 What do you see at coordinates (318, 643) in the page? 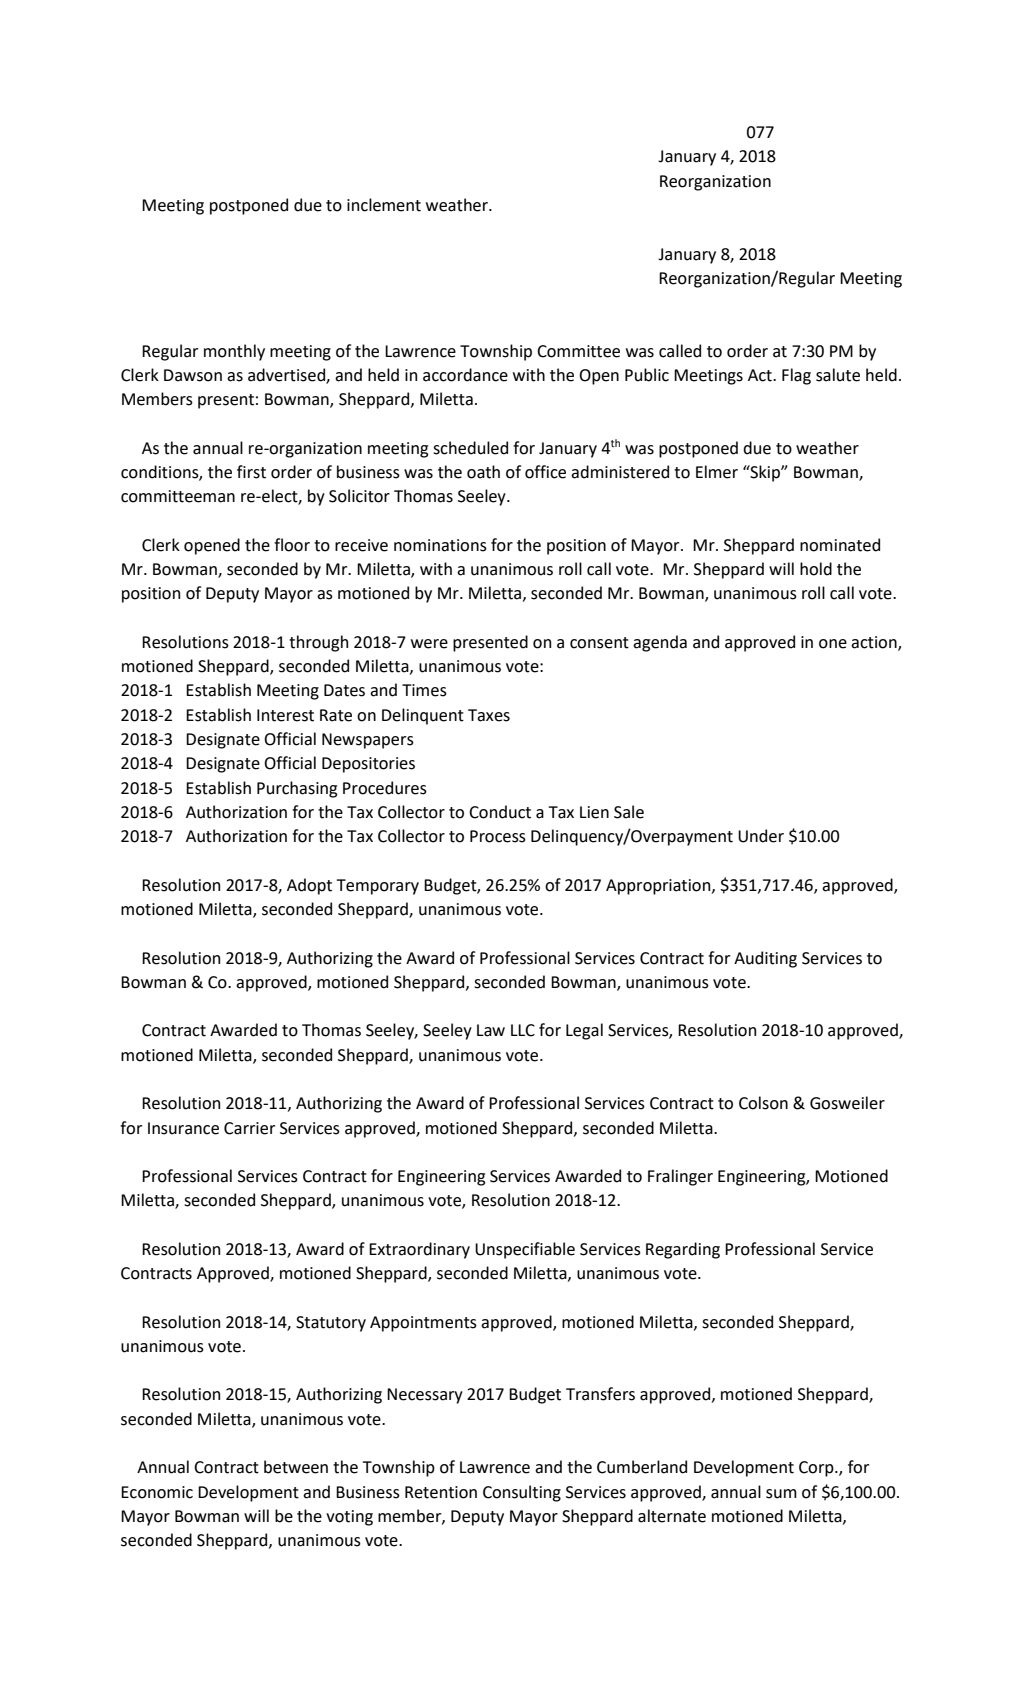
I see `through` at bounding box center [318, 643].
